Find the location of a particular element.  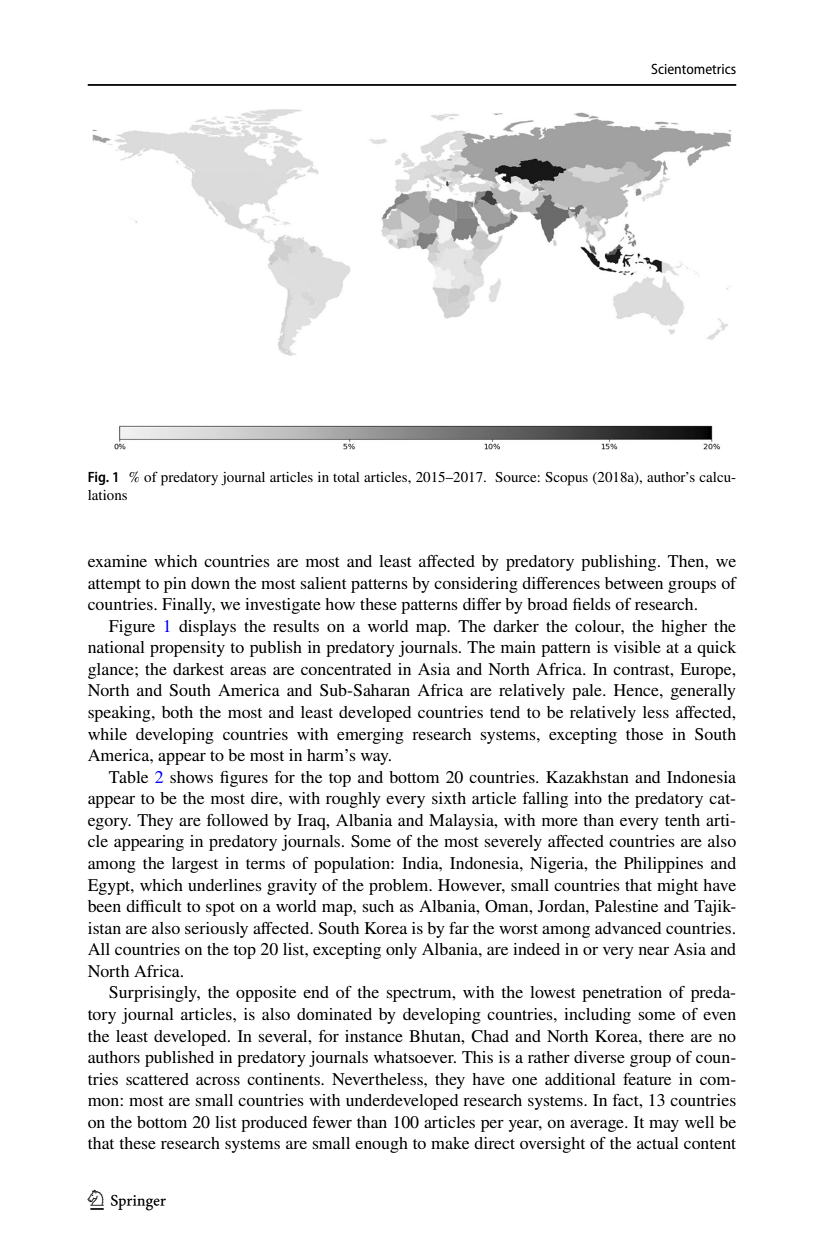

across is located at coordinates (218, 1081).
